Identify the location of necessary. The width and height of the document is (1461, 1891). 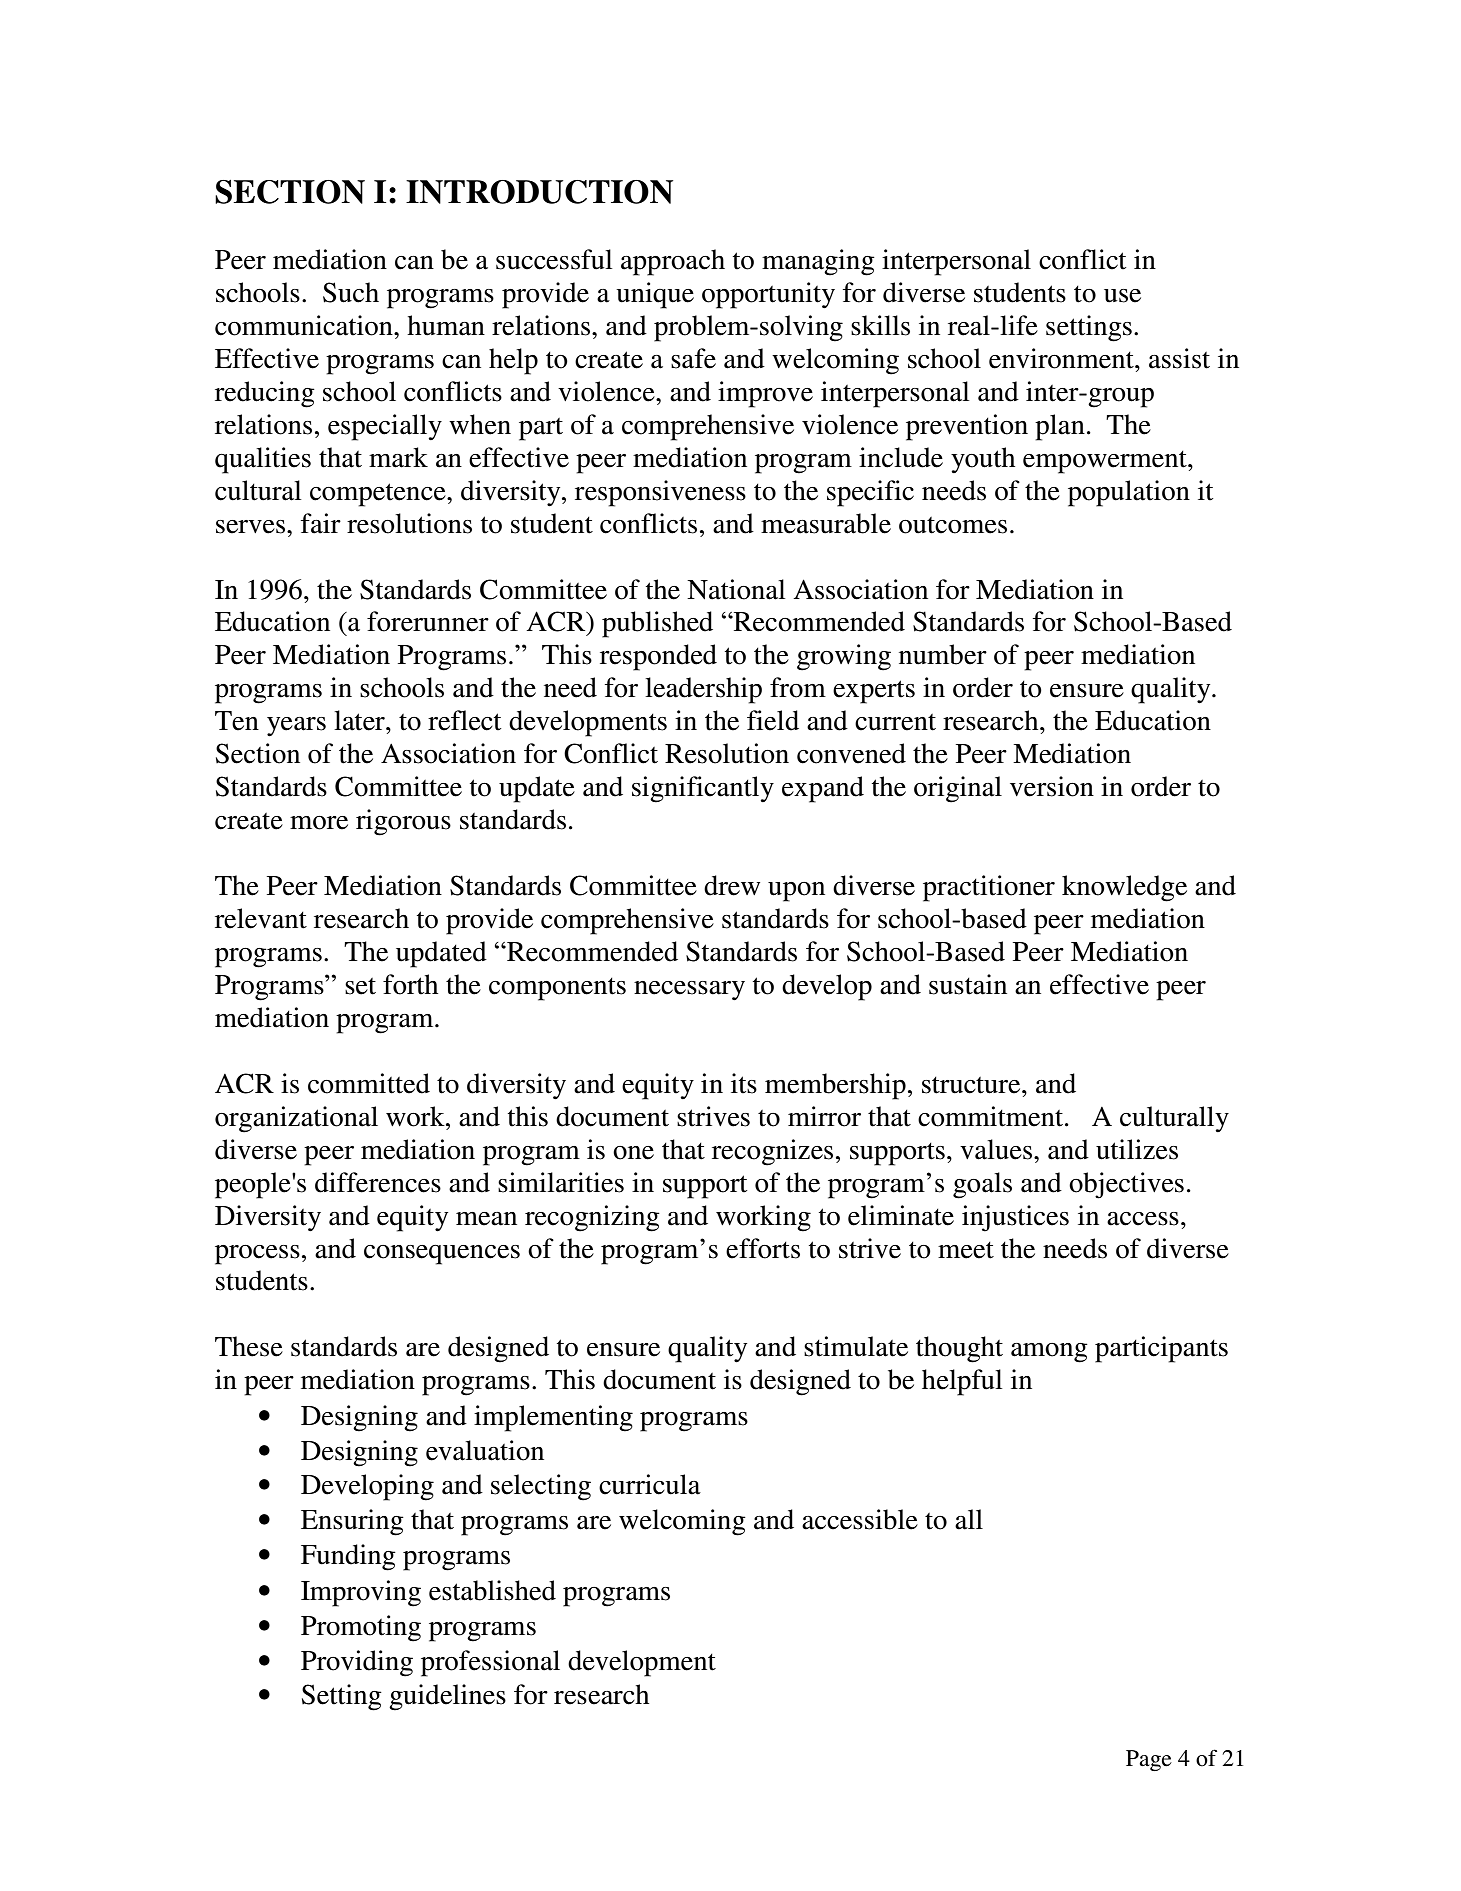
(689, 991).
